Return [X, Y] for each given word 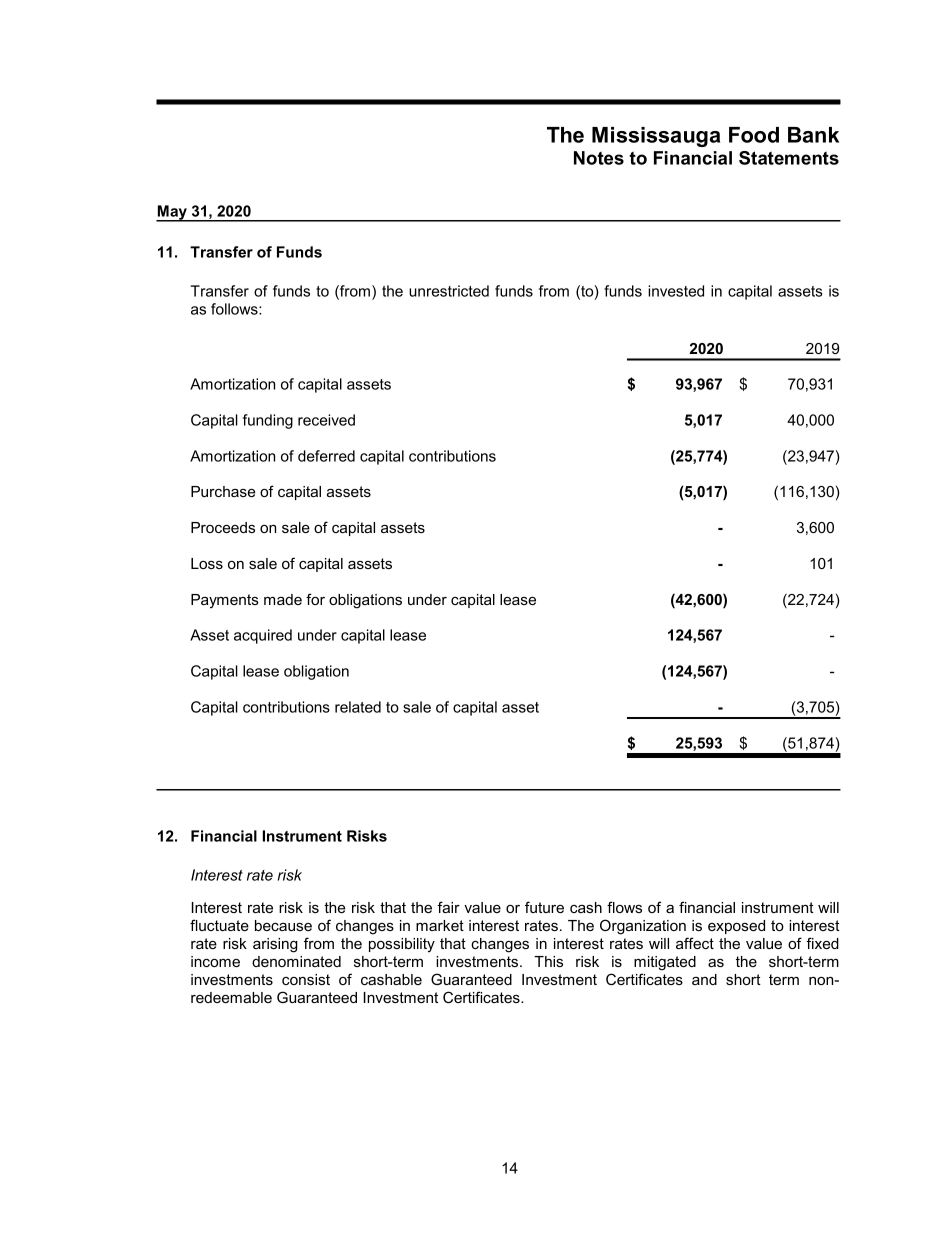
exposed [736, 927]
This [548, 961]
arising [275, 945]
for [315, 599]
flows [624, 907]
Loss [207, 563]
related [358, 707]
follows [235, 309]
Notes [599, 158]
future [544, 907]
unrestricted [449, 291]
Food [754, 135]
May [172, 213]
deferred [326, 456]
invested [676, 291]
